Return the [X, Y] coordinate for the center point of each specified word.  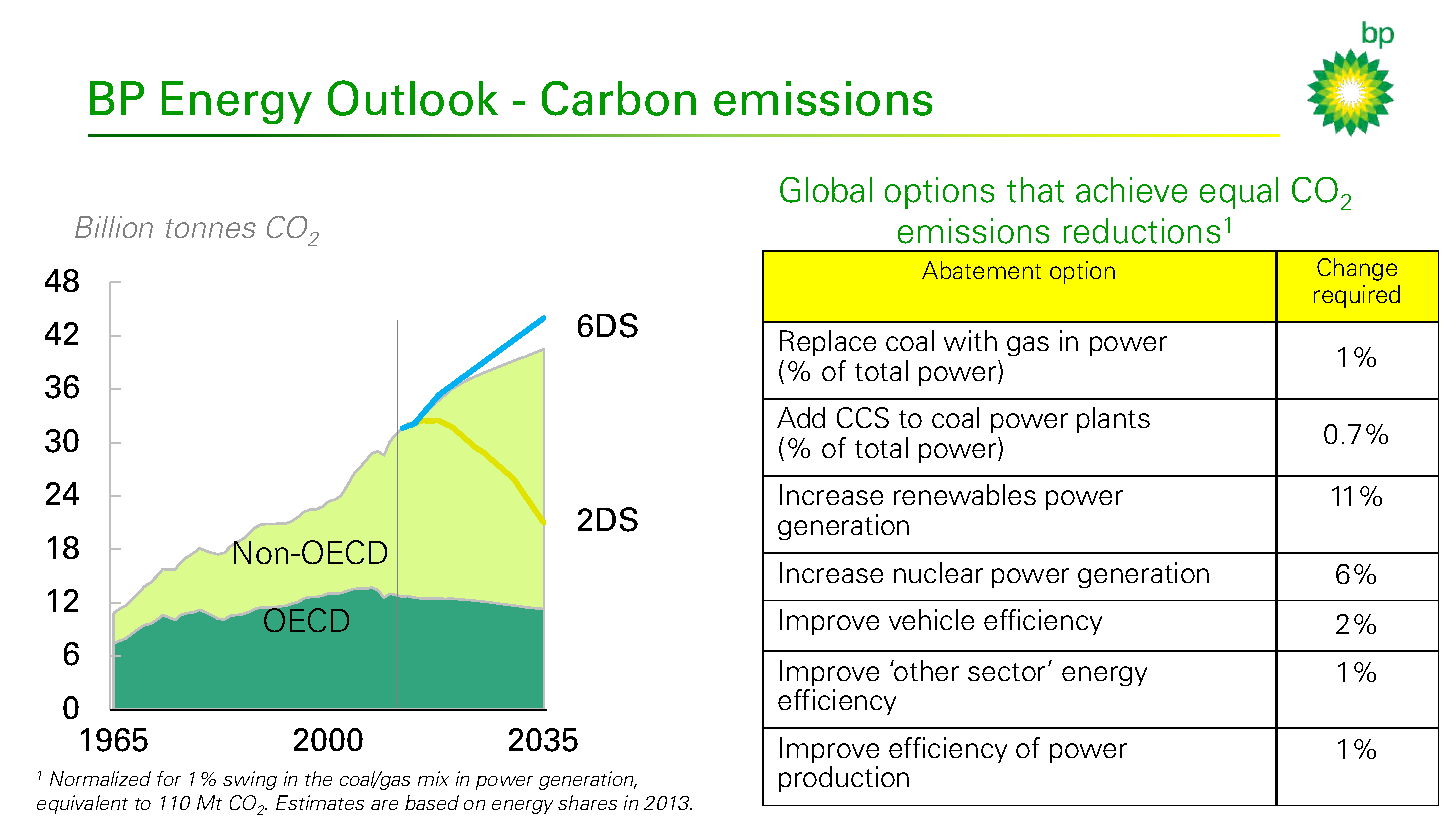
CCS [863, 417]
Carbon [619, 98]
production [844, 779]
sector [1006, 672]
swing [250, 780]
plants [1113, 420]
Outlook [413, 98]
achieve [1131, 190]
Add [801, 417]
